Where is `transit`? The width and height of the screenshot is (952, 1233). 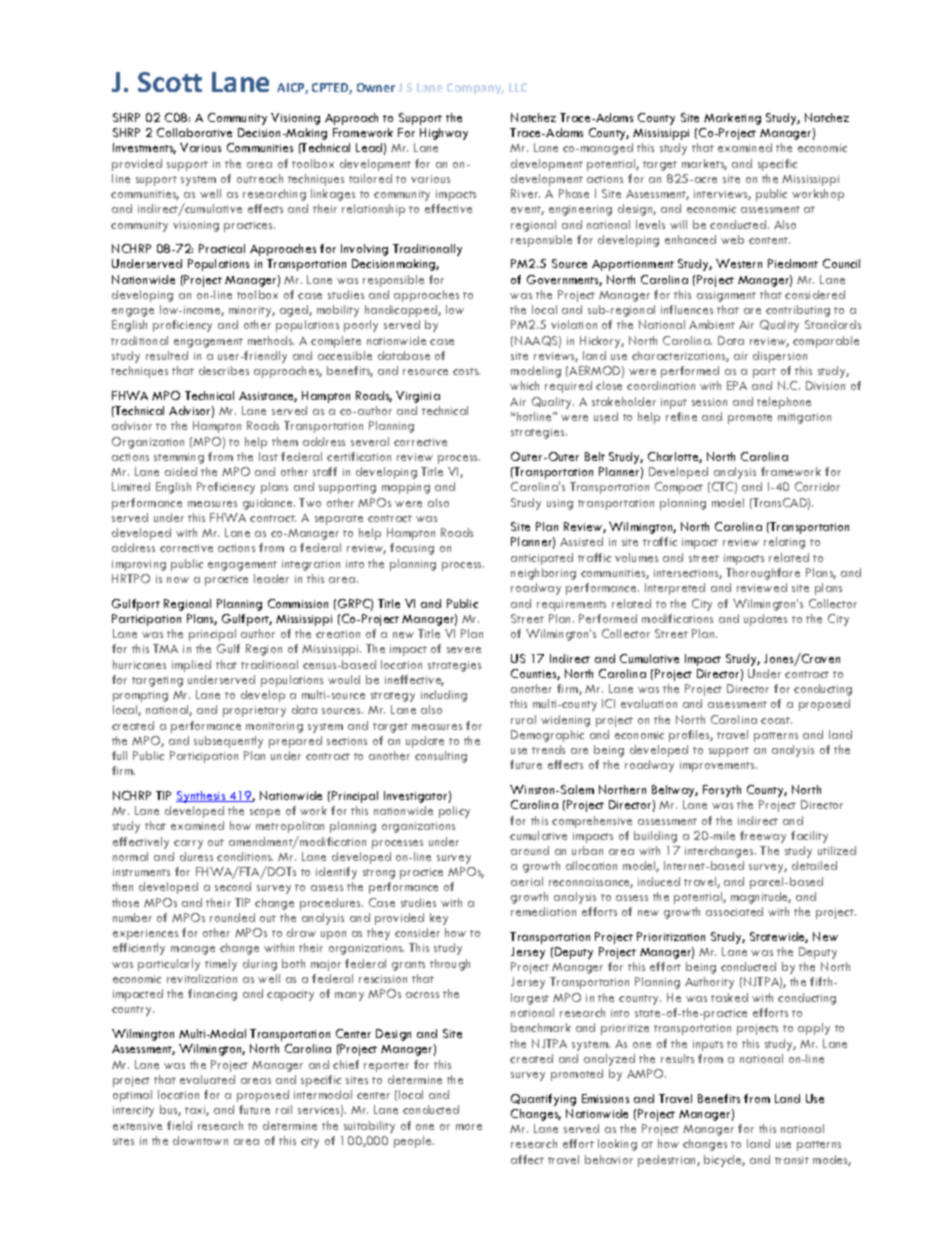
transit is located at coordinates (792, 1160).
